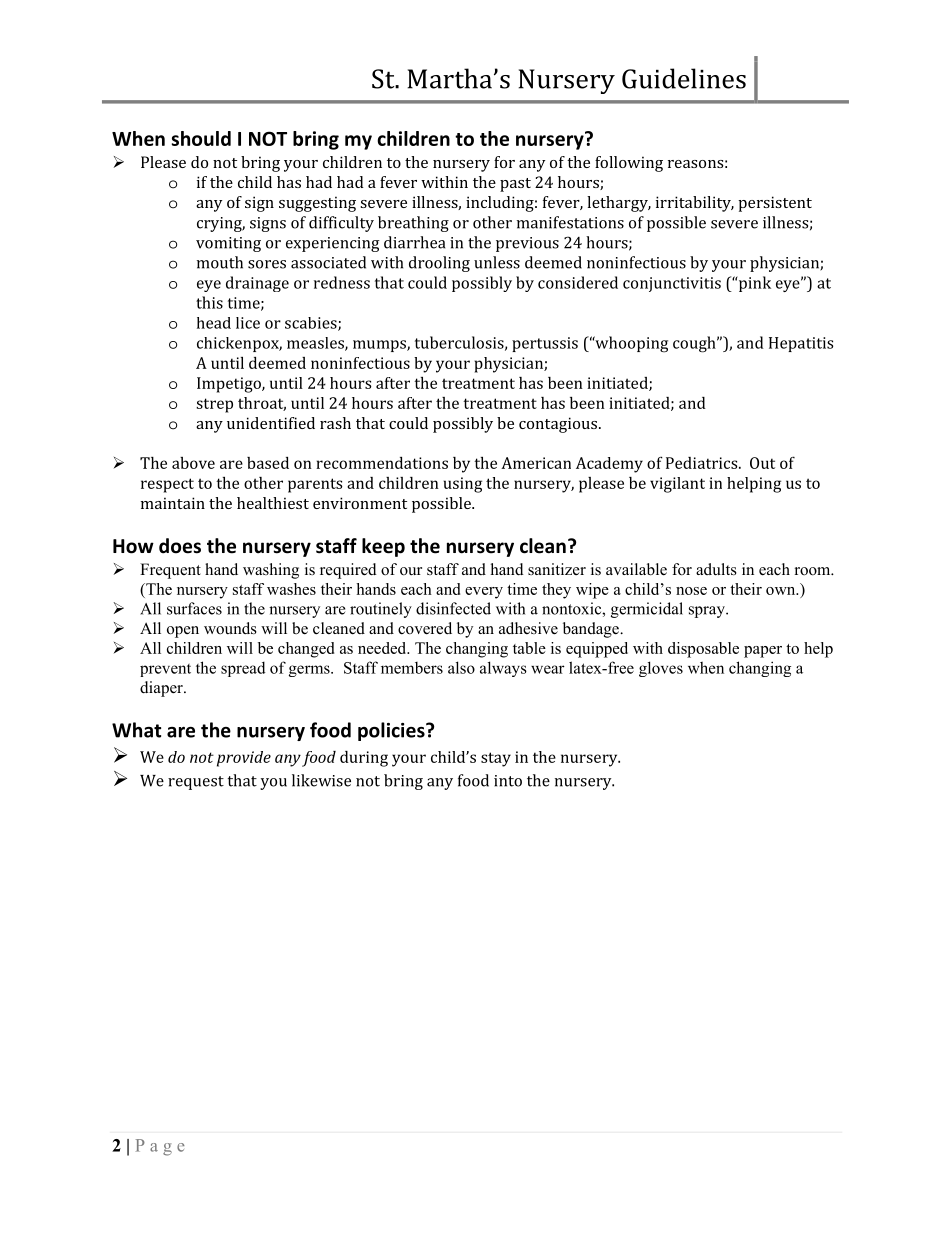 The width and height of the document is (952, 1233). What do you see at coordinates (684, 78) in the document?
I see `Guidelines` at bounding box center [684, 78].
